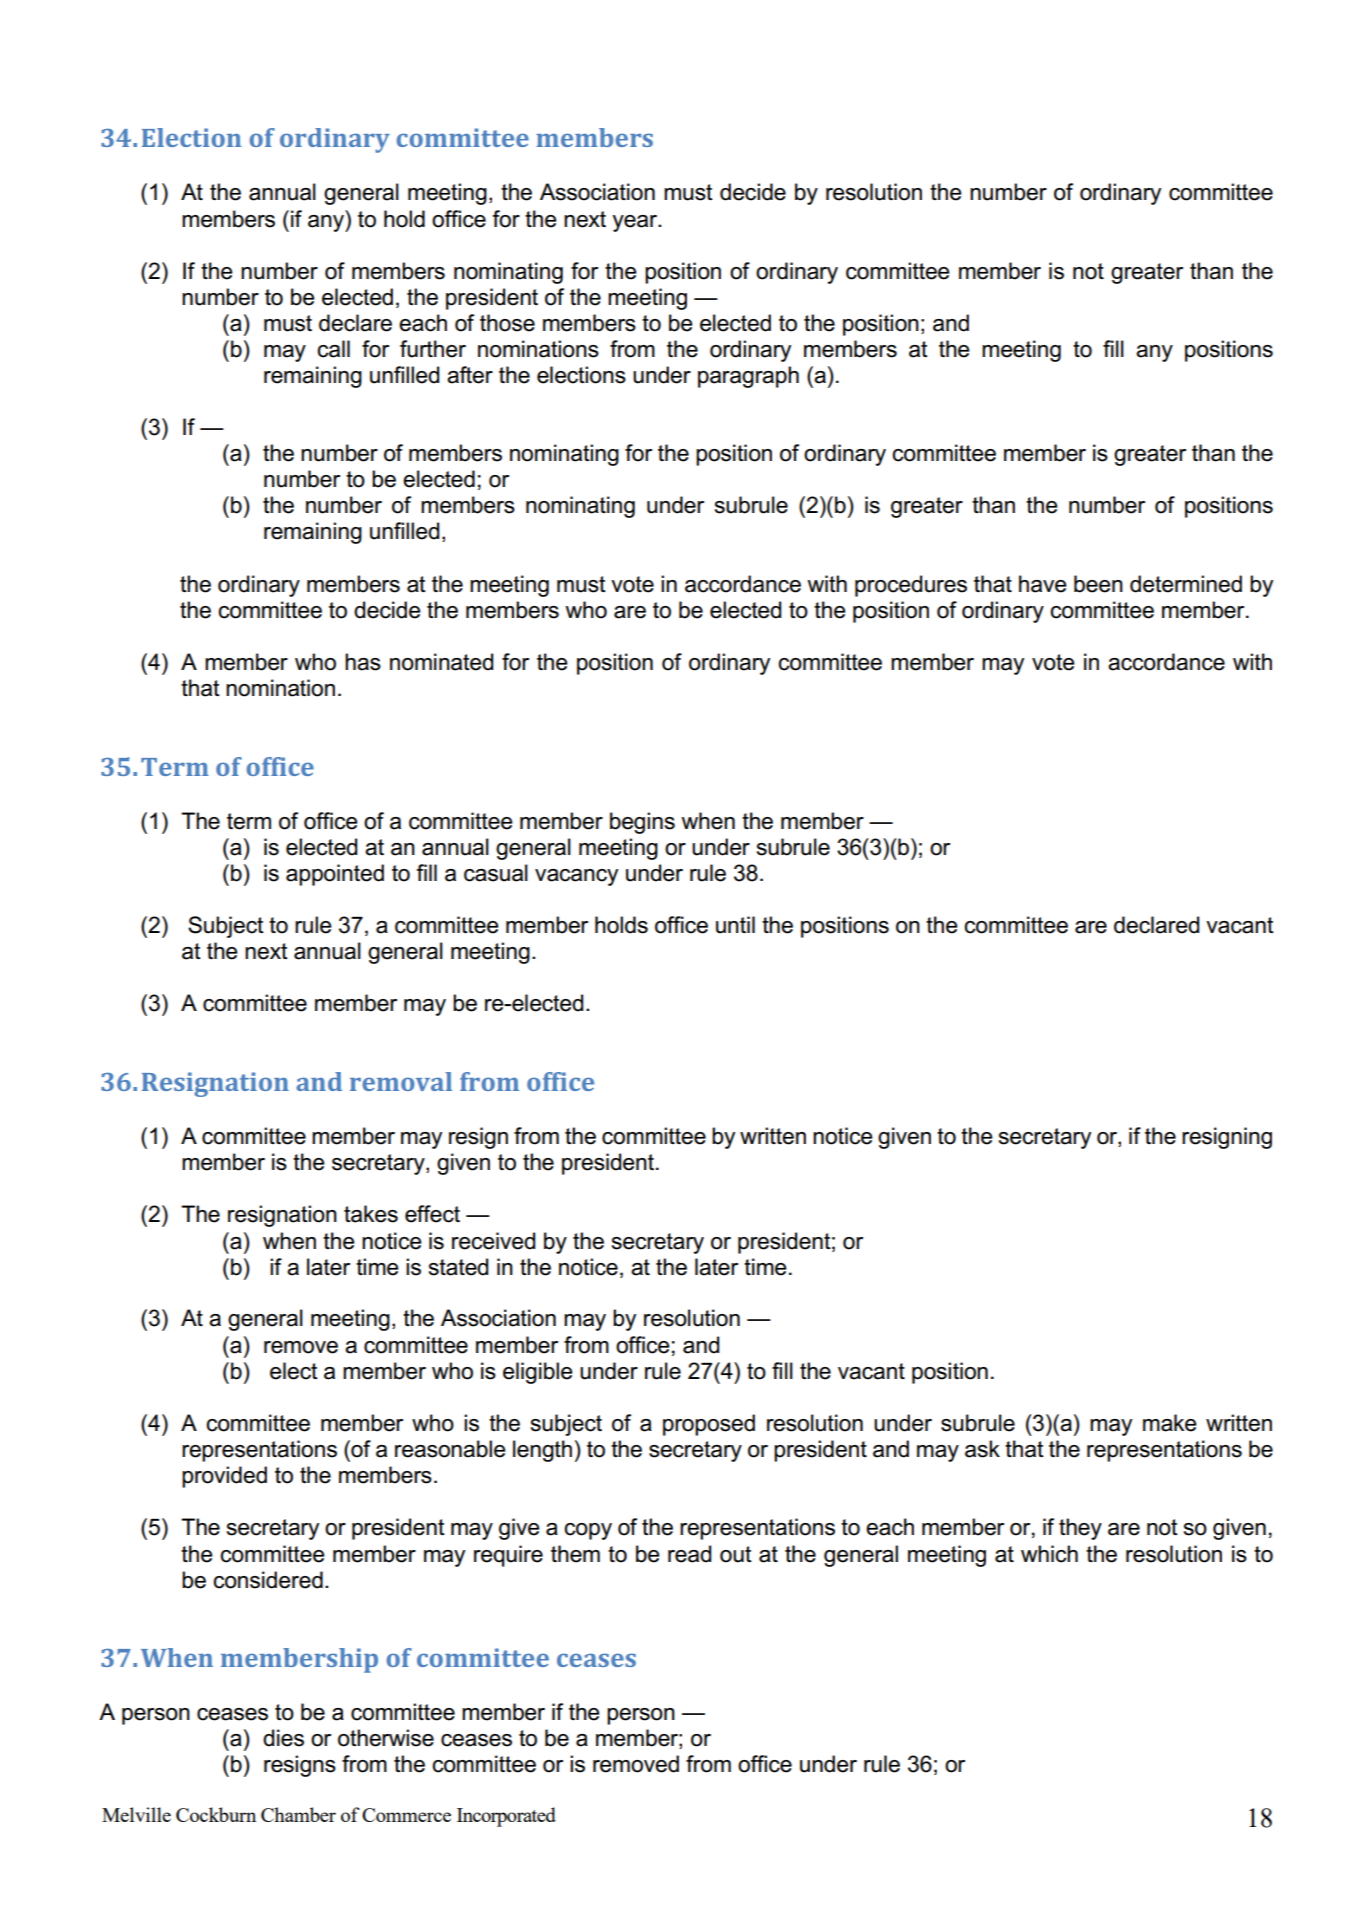 The image size is (1350, 1909). Describe the element at coordinates (1170, 1423) in the document. I see `make` at that location.
